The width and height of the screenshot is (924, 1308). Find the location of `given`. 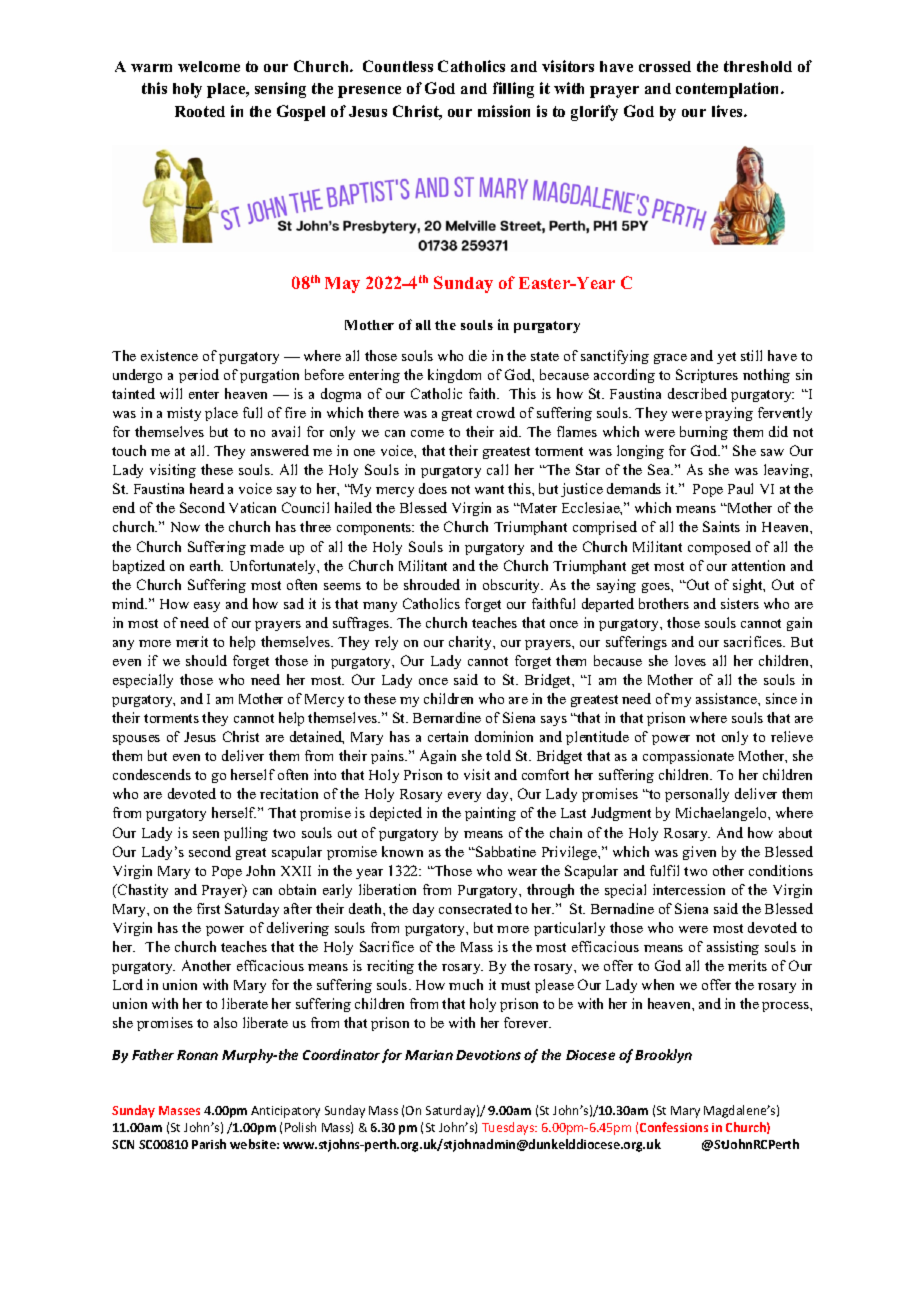

given is located at coordinates (699, 853).
